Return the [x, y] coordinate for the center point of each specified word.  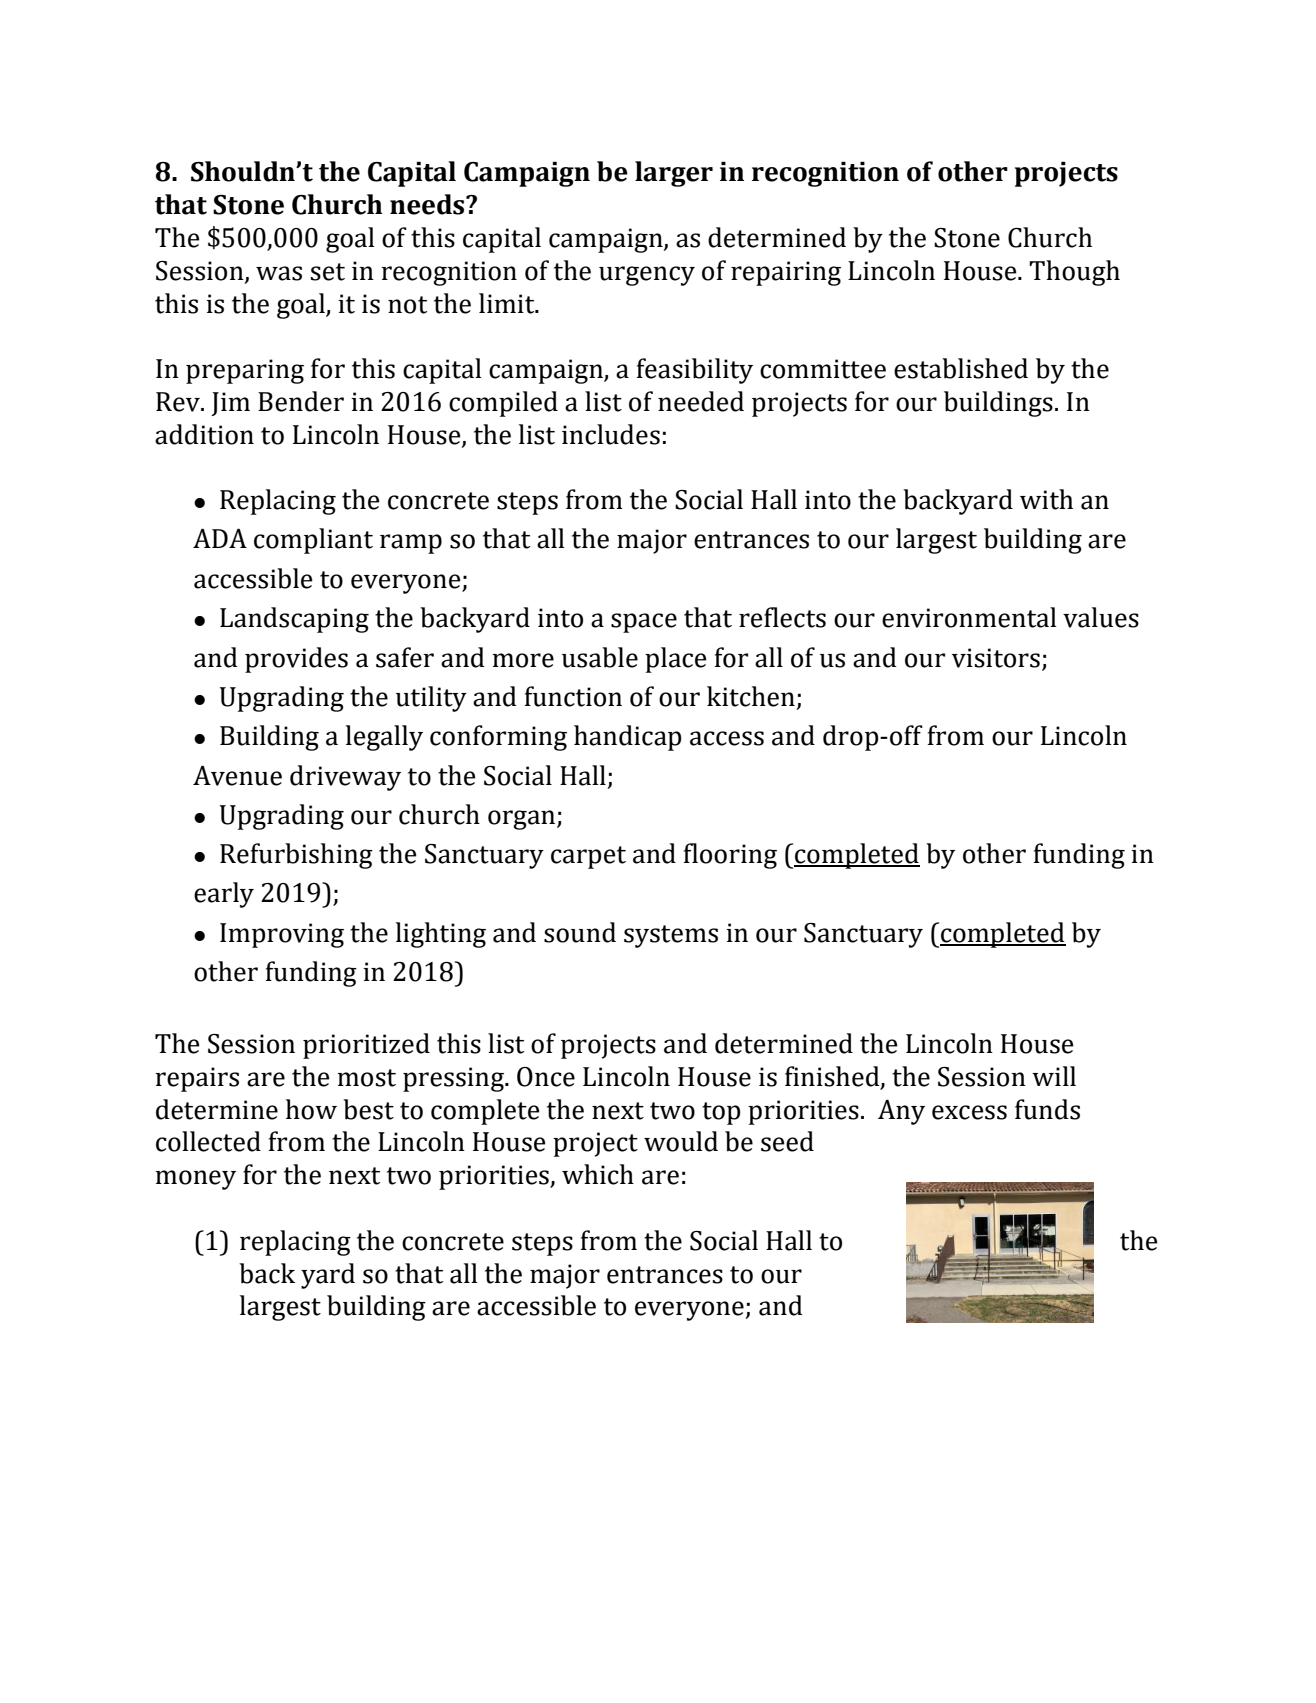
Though [1074, 273]
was [279, 273]
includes [611, 434]
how [311, 1109]
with [1046, 499]
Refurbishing [296, 856]
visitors [996, 658]
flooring [730, 856]
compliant [313, 541]
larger [674, 174]
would [681, 1141]
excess [969, 1112]
